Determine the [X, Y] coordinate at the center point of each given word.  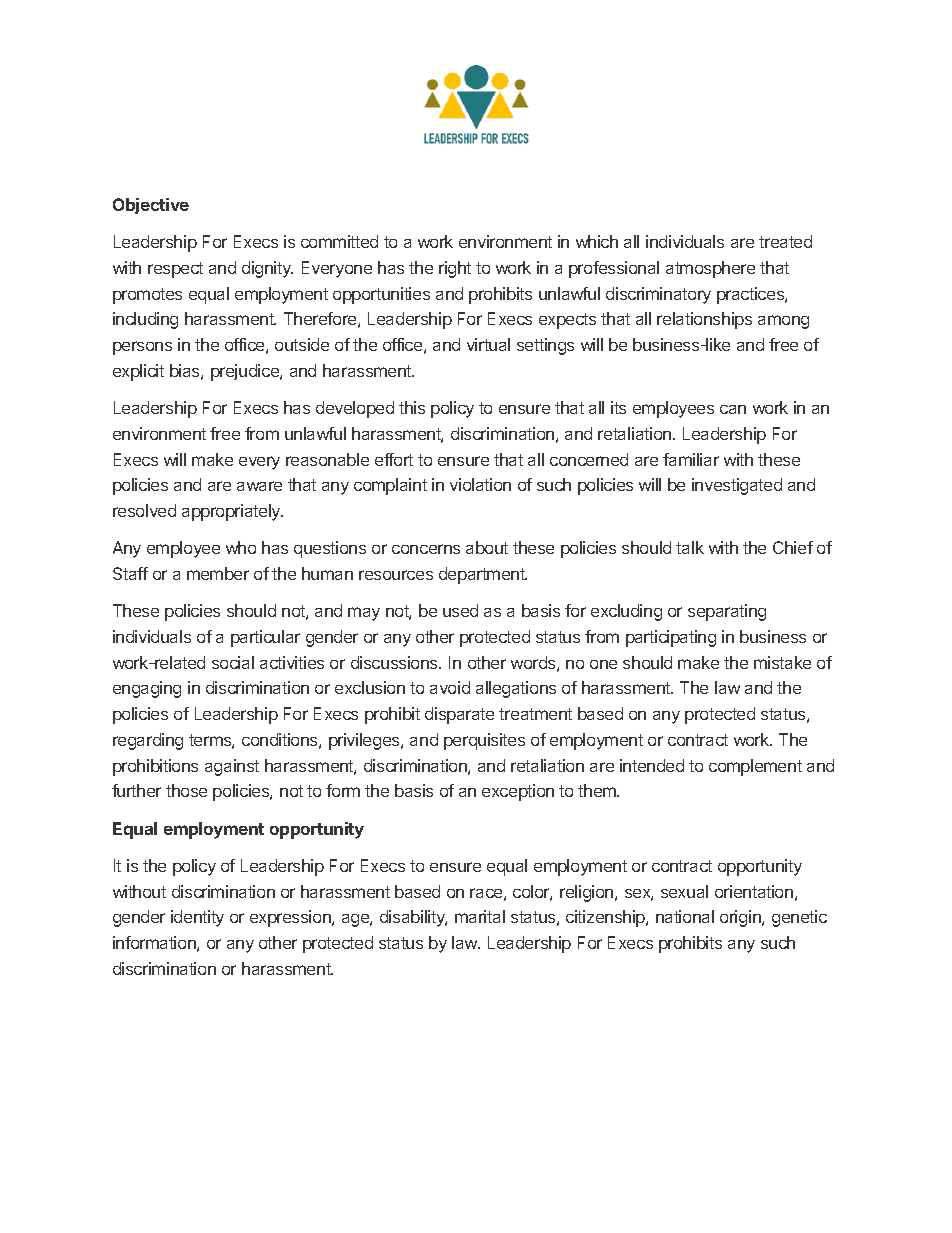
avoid [450, 687]
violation [480, 484]
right [455, 269]
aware [259, 486]
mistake [782, 662]
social [233, 662]
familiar [691, 459]
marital [480, 916]
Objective [151, 206]
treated [785, 241]
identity [197, 918]
